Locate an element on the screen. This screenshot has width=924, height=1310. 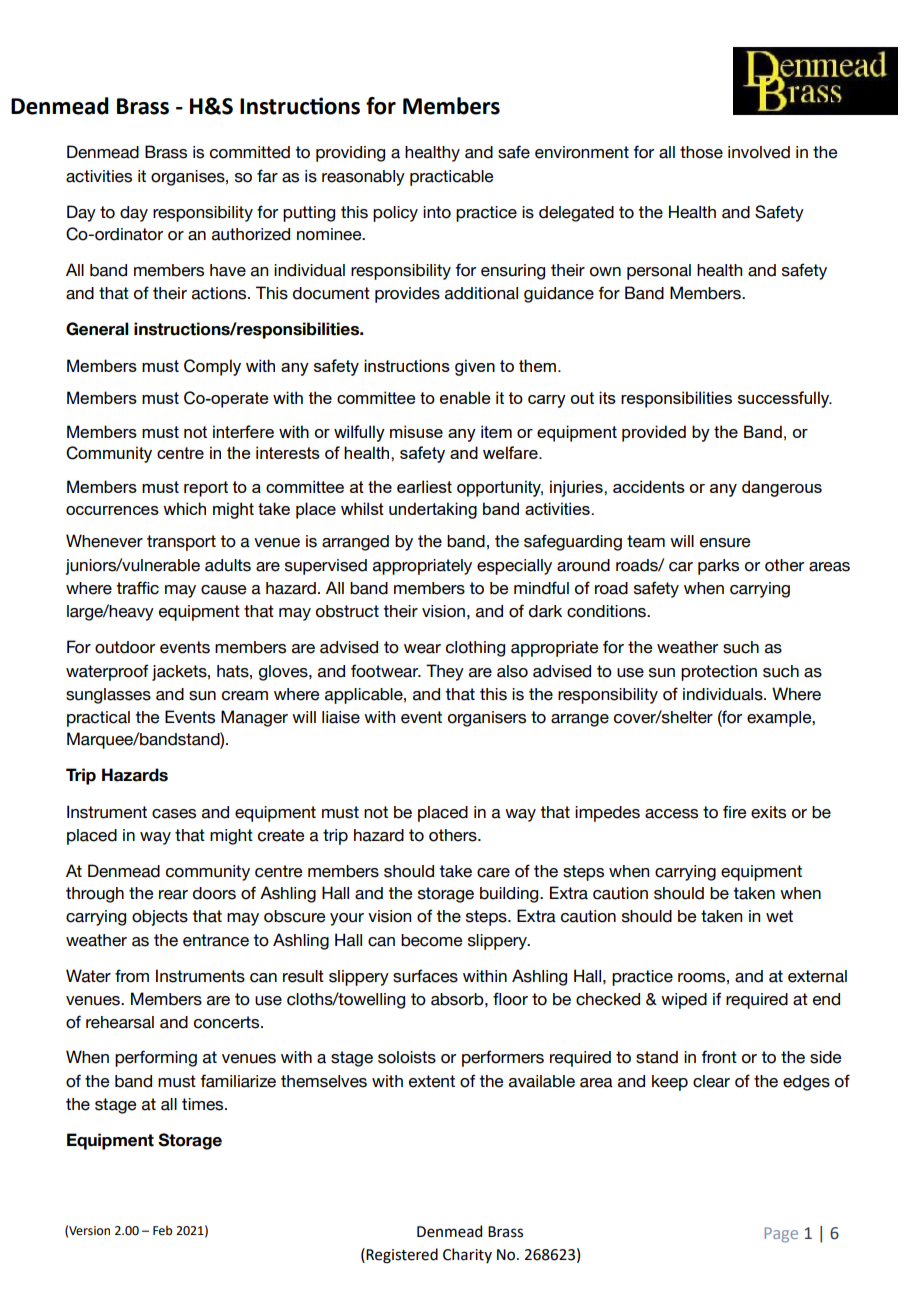
involved is located at coordinates (759, 152).
